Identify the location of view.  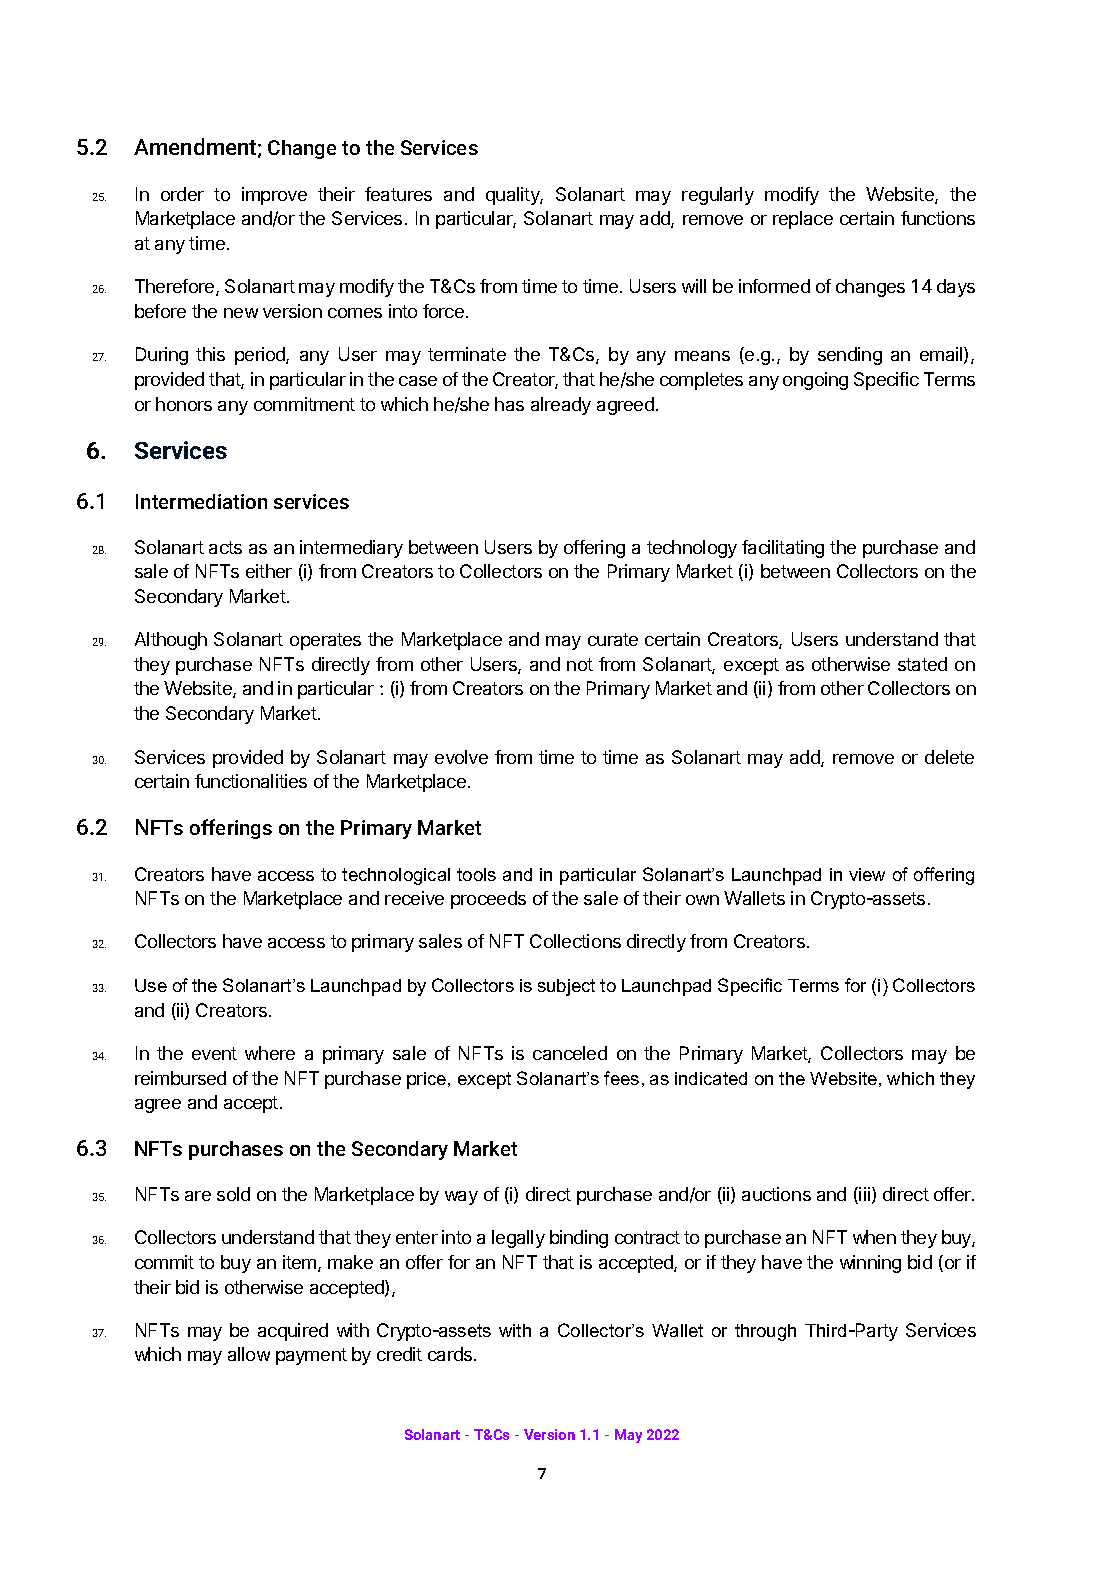
(867, 874).
